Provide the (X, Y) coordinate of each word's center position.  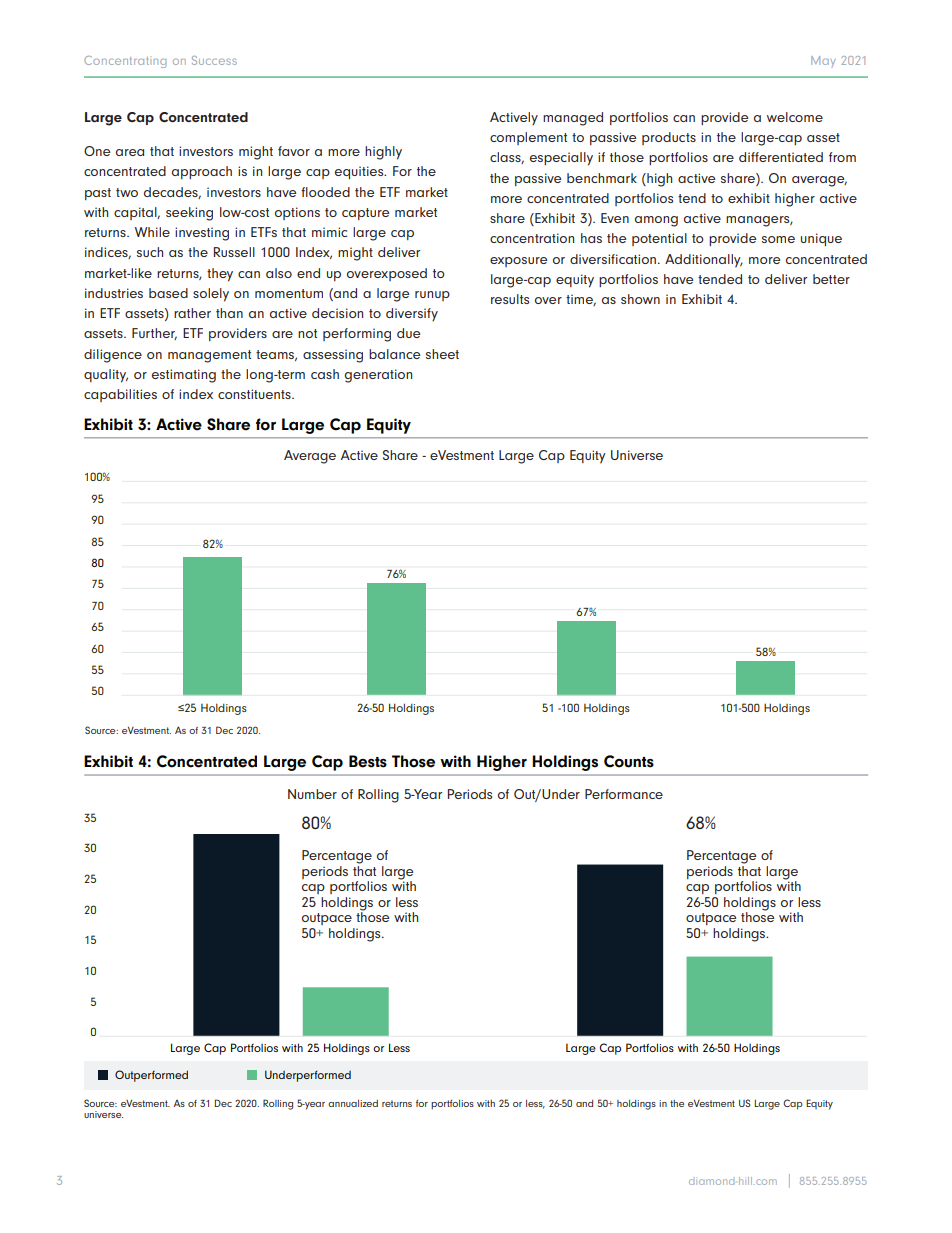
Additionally (704, 261)
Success (214, 60)
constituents (255, 394)
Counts (629, 761)
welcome (795, 117)
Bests (368, 761)
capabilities (120, 395)
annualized (353, 1103)
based (168, 293)
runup (432, 296)
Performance (624, 794)
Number (312, 794)
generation (378, 376)
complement (528, 138)
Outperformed (151, 1076)
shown (640, 299)
